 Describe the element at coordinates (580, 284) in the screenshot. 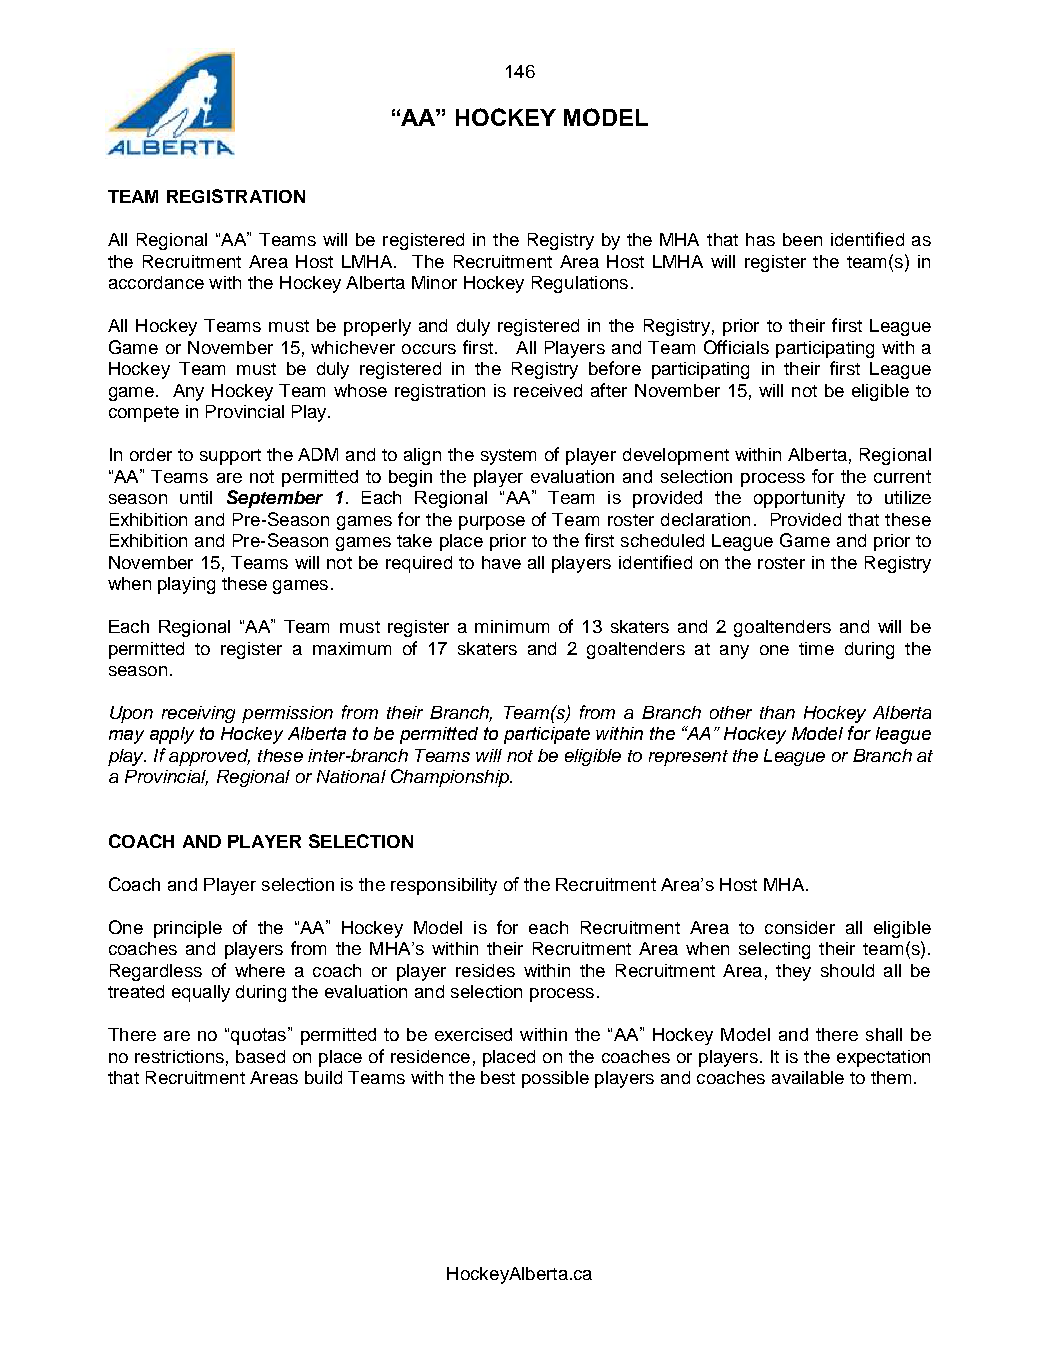

I see `Regulations` at that location.
